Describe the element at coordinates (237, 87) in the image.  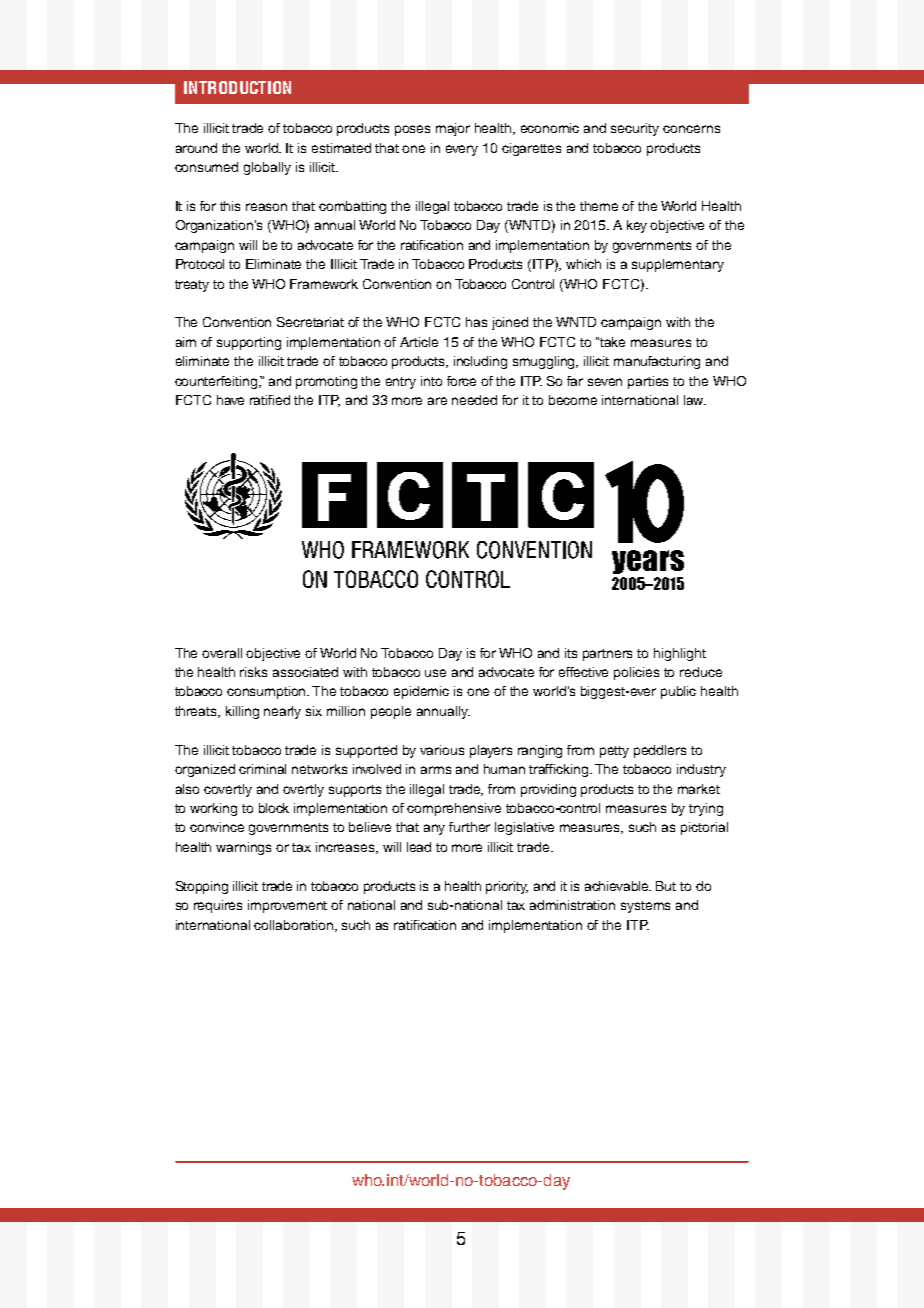
I see `INTRODUCTION` at that location.
